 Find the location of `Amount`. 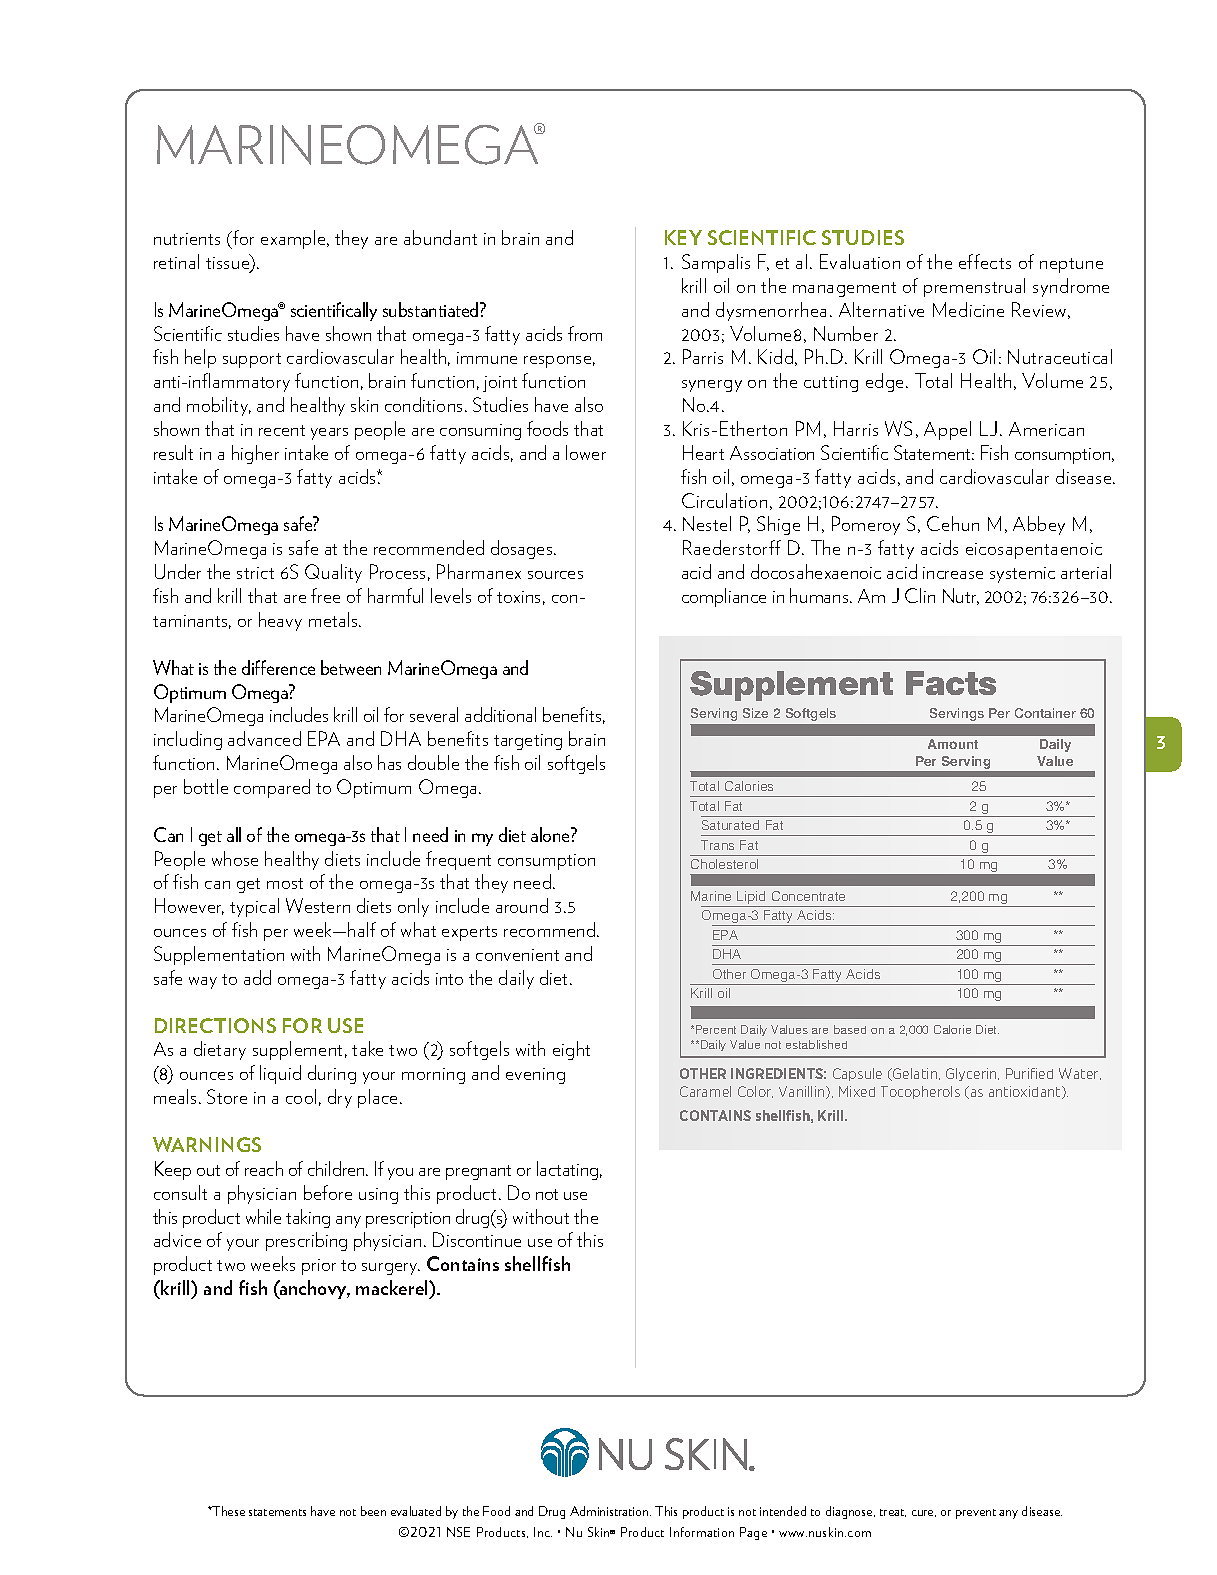

Amount is located at coordinates (953, 744).
